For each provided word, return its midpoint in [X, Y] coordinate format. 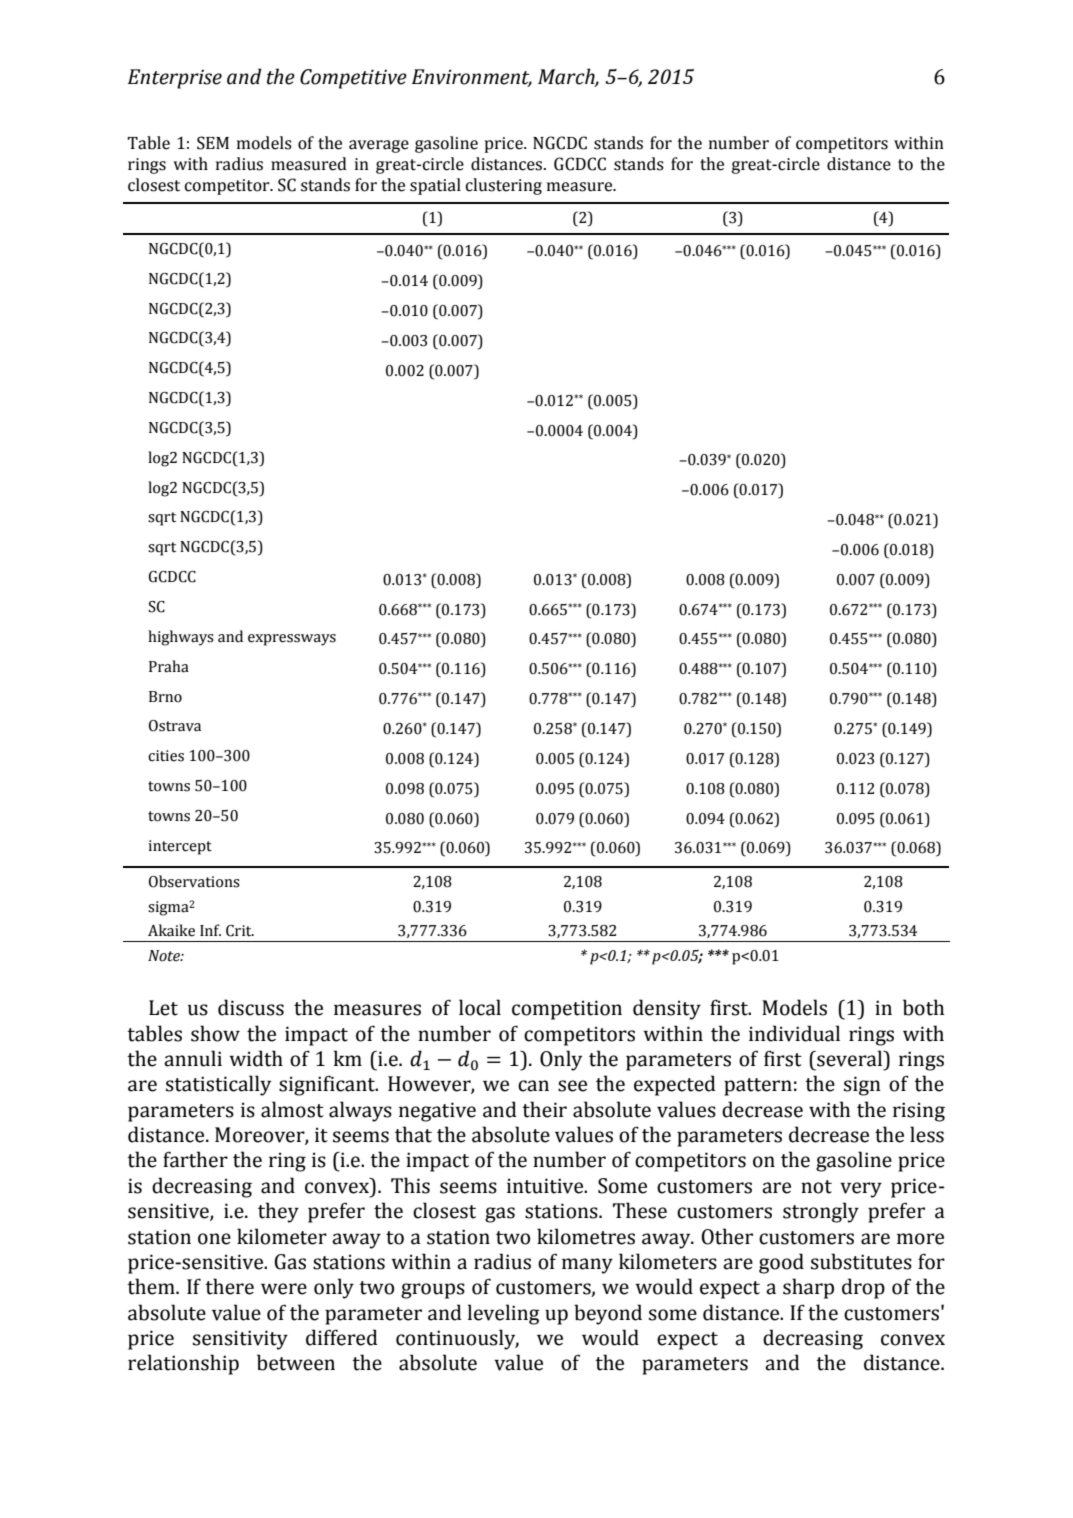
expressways [292, 640]
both [923, 1007]
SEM [213, 143]
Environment [472, 78]
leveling [504, 1314]
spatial [435, 186]
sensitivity [240, 1340]
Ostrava [175, 726]
